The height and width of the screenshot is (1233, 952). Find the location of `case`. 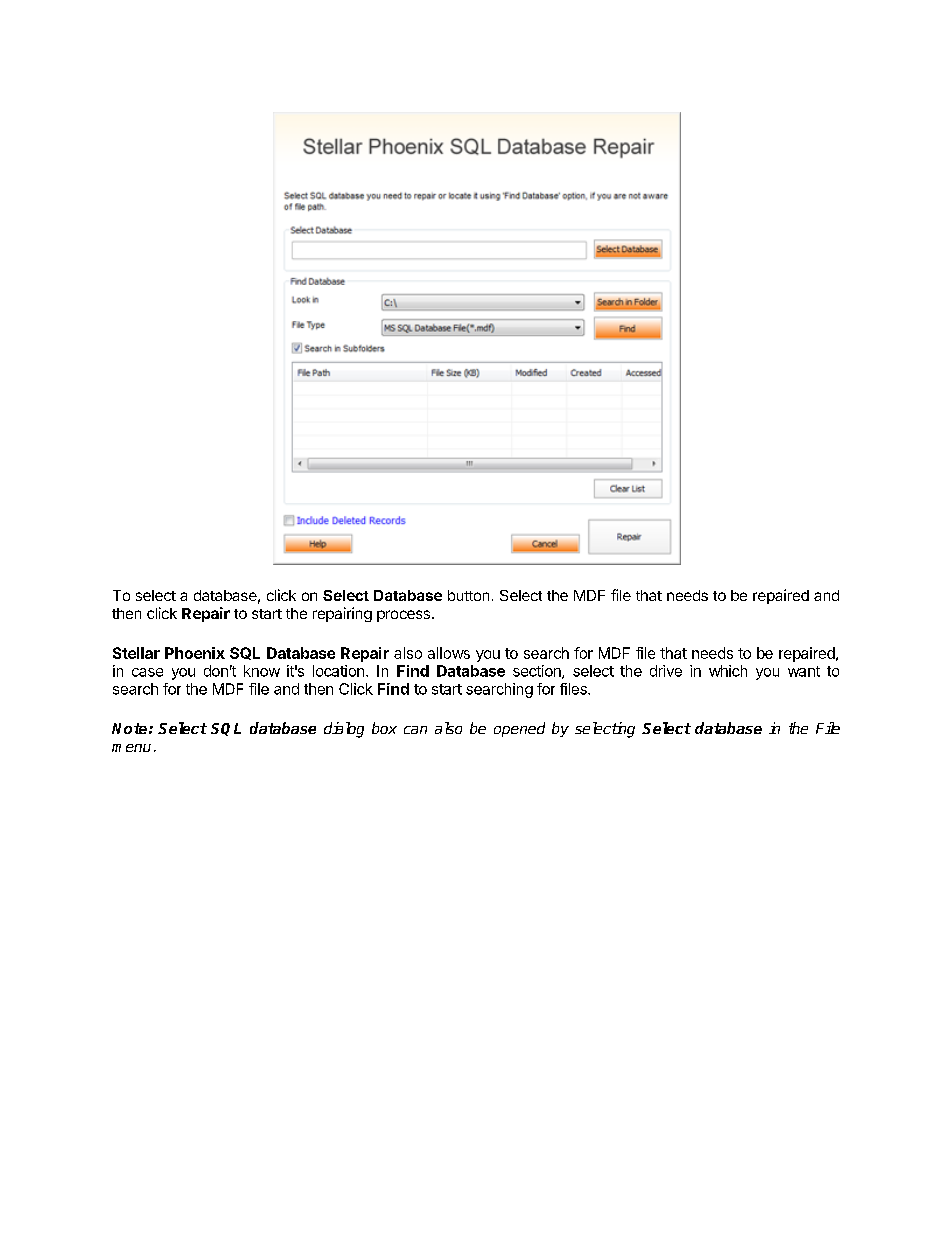

case is located at coordinates (147, 672).
